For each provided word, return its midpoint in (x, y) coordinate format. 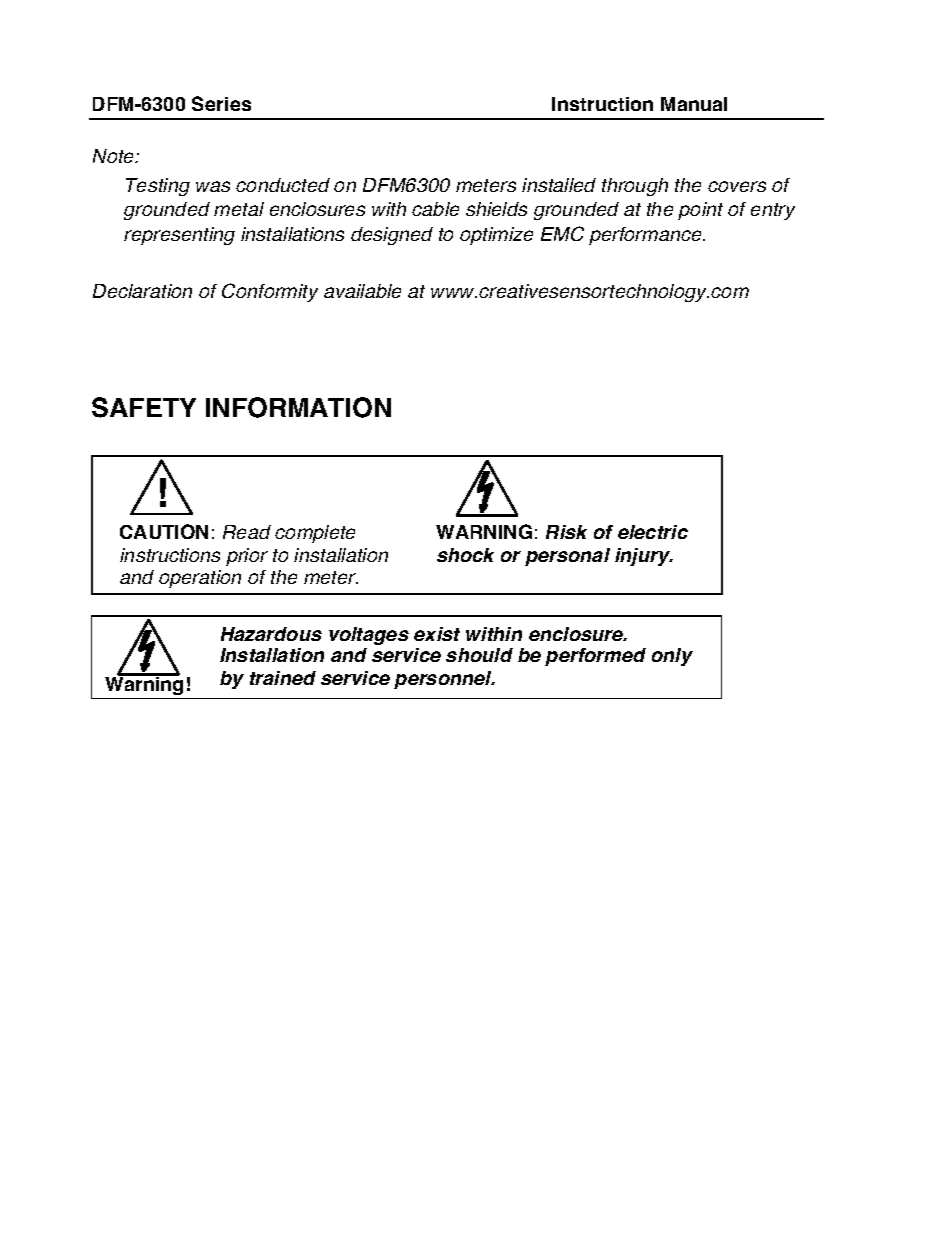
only (672, 657)
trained (283, 678)
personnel (444, 680)
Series (221, 103)
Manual (694, 104)
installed (559, 185)
